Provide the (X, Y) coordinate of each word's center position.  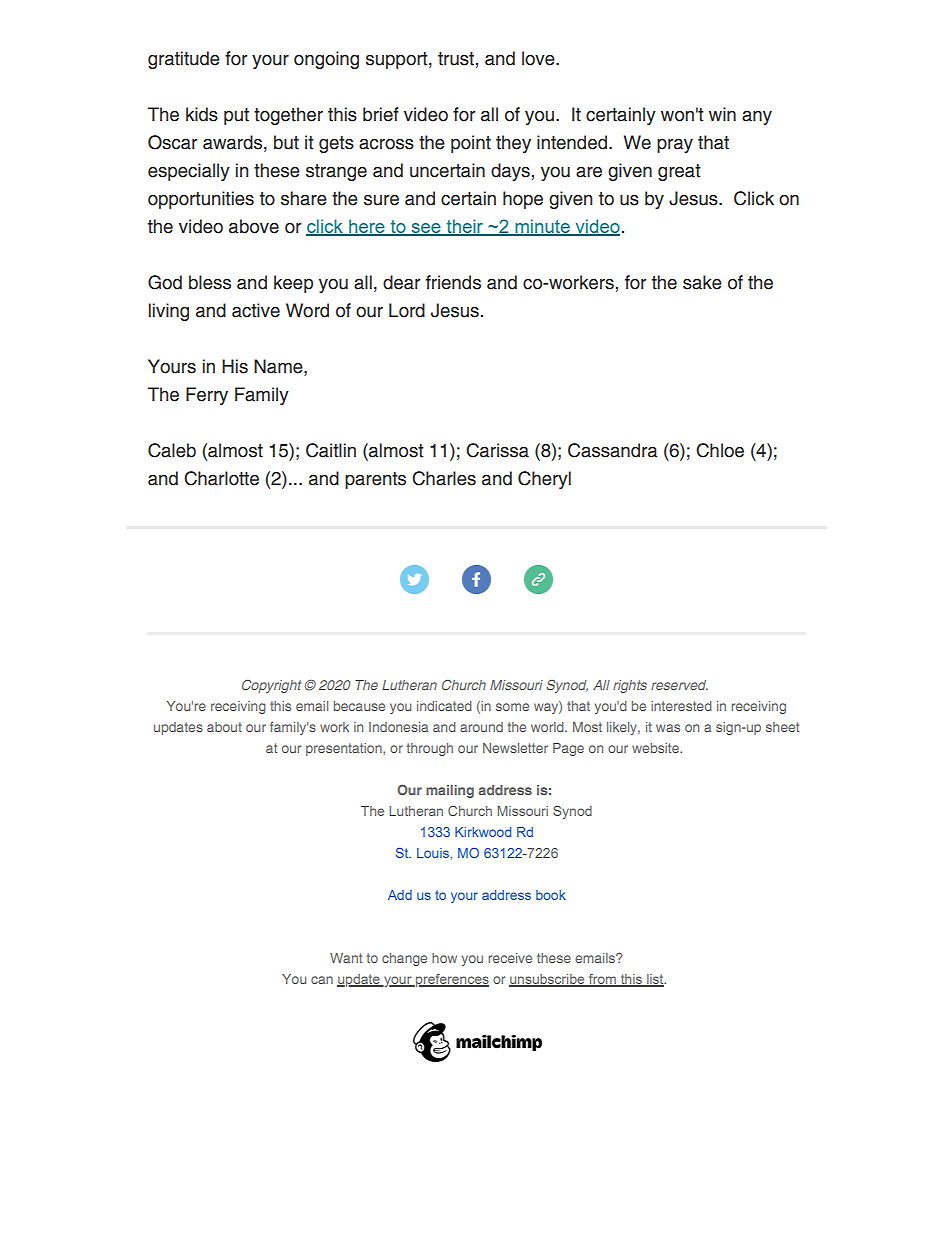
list (655, 980)
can (322, 980)
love (539, 58)
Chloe (720, 450)
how (444, 958)
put (236, 116)
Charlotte (221, 478)
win (722, 114)
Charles (444, 478)
